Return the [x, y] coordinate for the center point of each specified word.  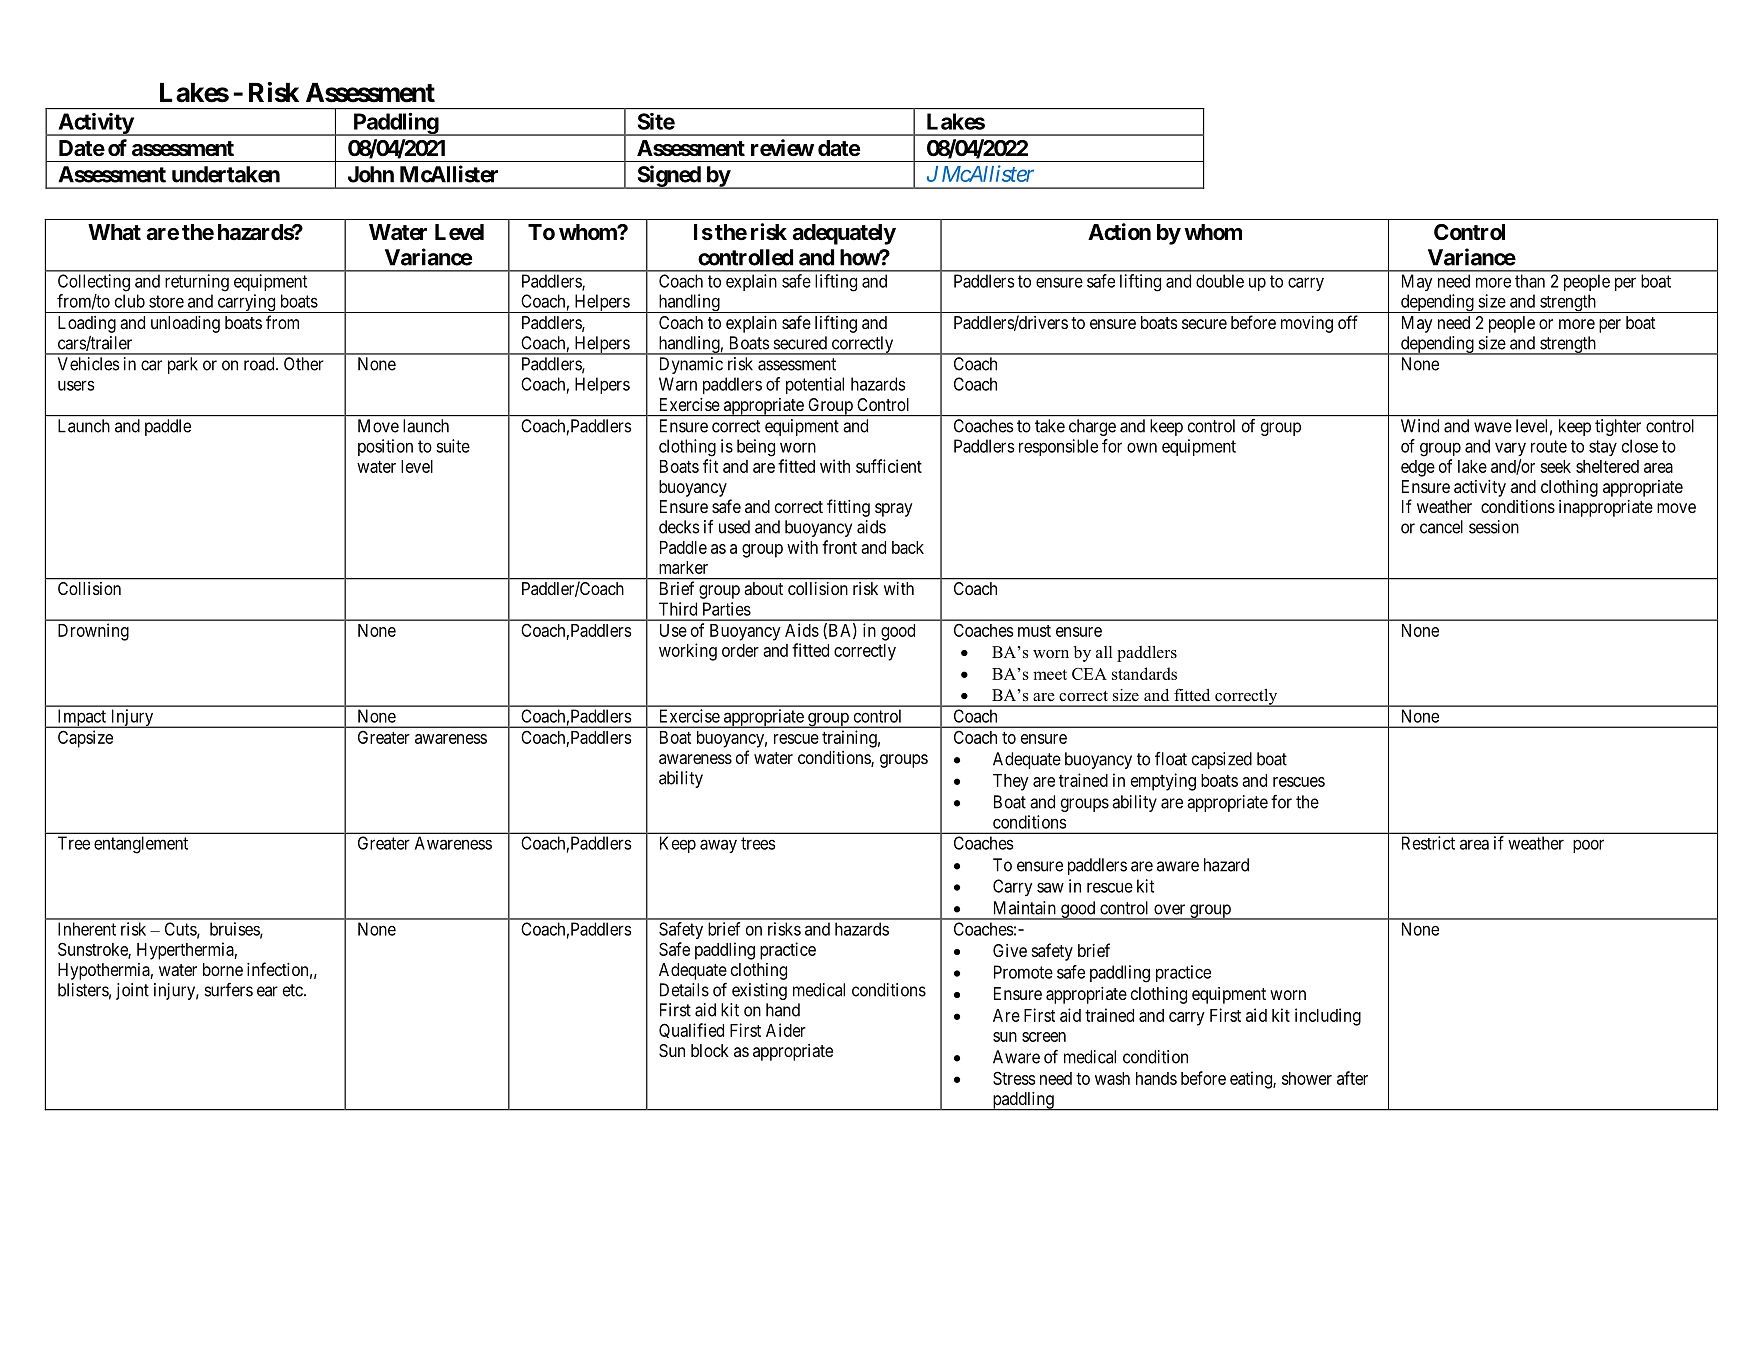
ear [267, 991]
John [371, 174]
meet [1050, 674]
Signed [668, 177]
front [839, 547]
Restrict [1428, 843]
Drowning [93, 632]
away [718, 846]
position [385, 447]
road [260, 364]
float [1171, 759]
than [1530, 281]
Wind [1420, 426]
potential [815, 385]
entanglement [141, 845]
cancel [1441, 527]
